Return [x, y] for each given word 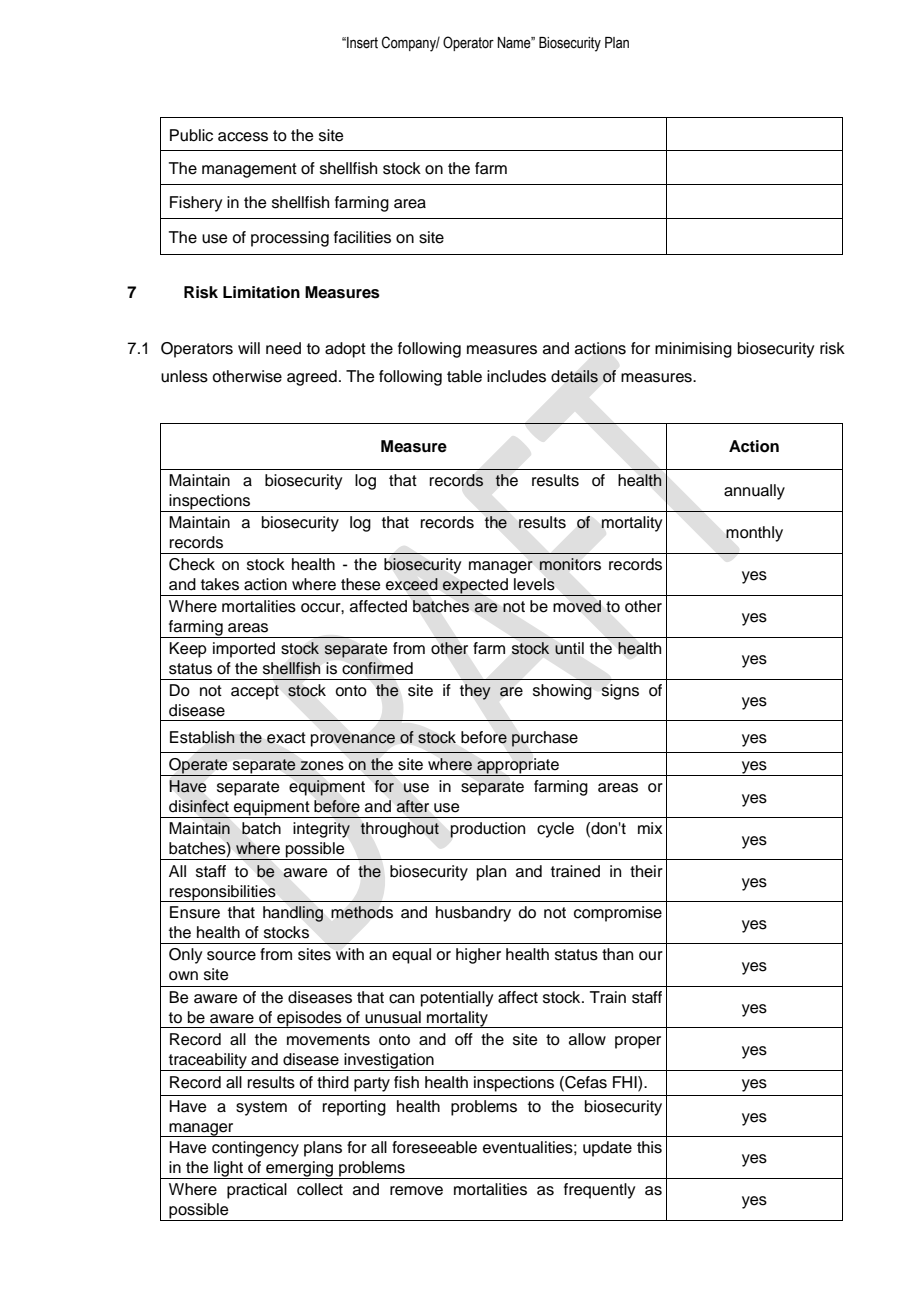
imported [244, 650]
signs [620, 692]
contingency [255, 1149]
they [475, 692]
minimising [693, 350]
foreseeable [434, 1147]
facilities [362, 237]
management [249, 170]
